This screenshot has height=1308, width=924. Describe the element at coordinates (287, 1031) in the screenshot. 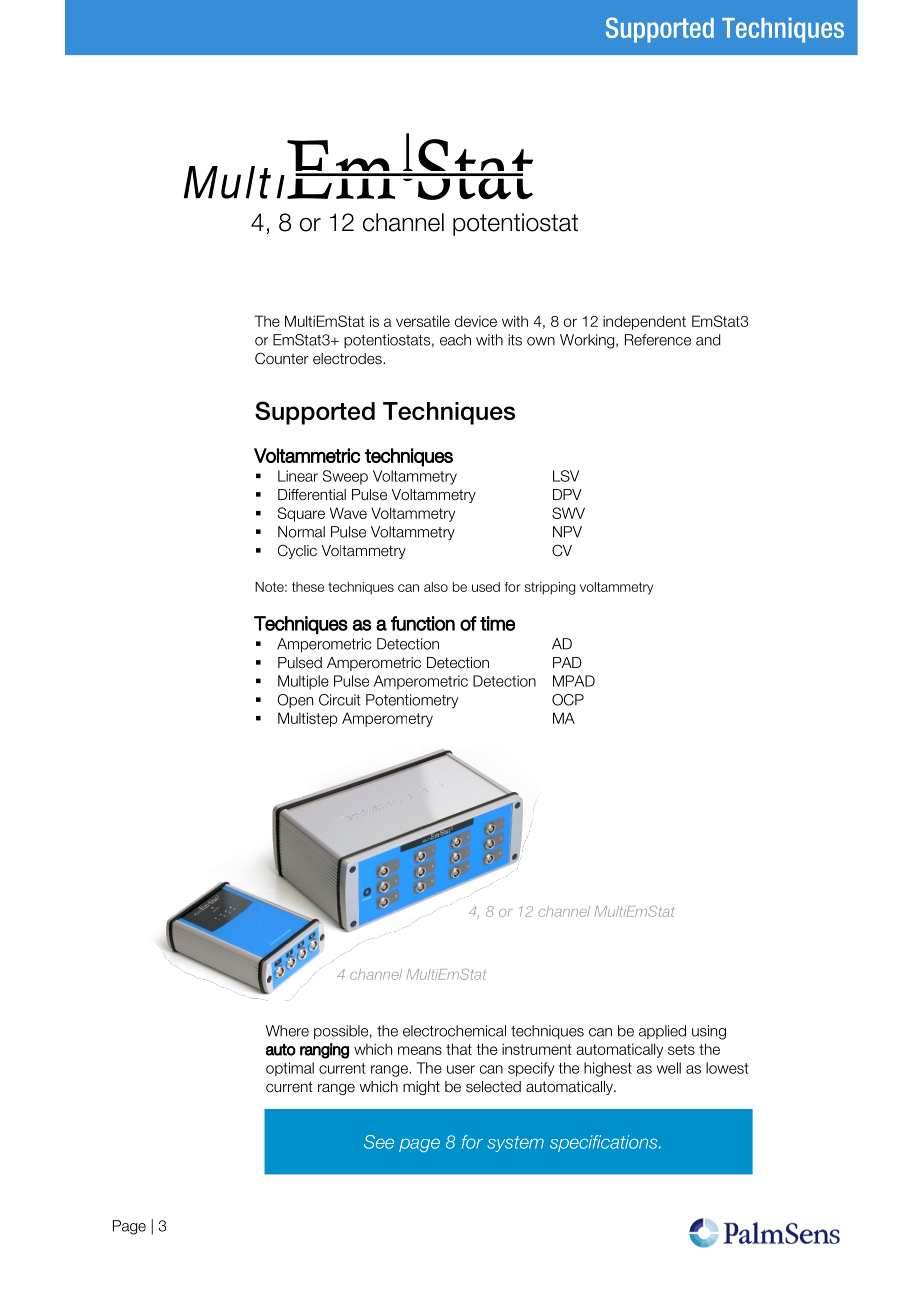

I see `Where` at that location.
